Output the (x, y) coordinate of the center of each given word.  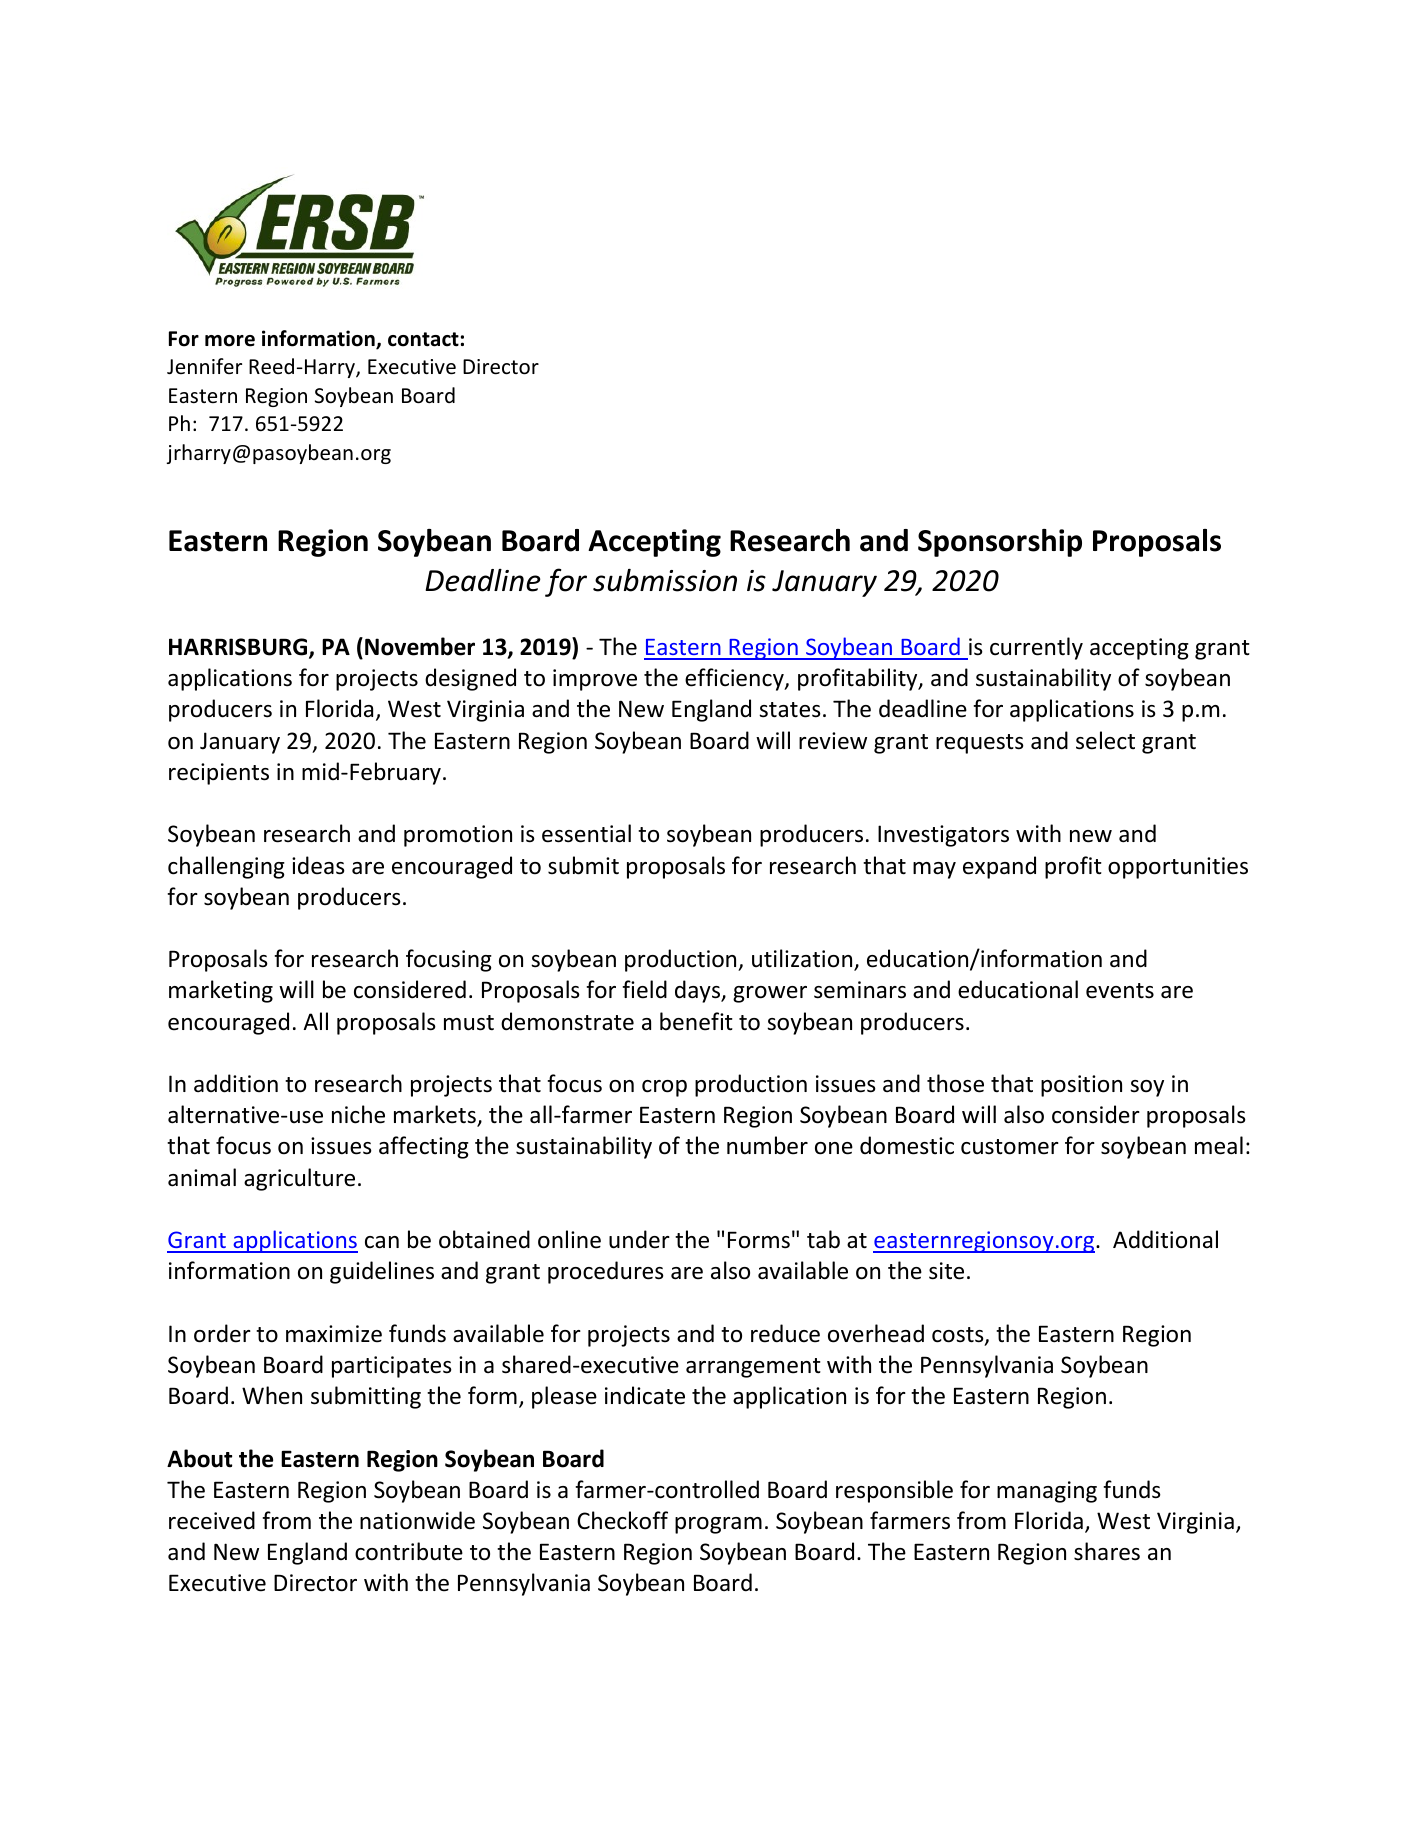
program (718, 1525)
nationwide (417, 1520)
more (230, 341)
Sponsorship (1000, 543)
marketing (221, 991)
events (1120, 991)
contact (423, 339)
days (699, 991)
